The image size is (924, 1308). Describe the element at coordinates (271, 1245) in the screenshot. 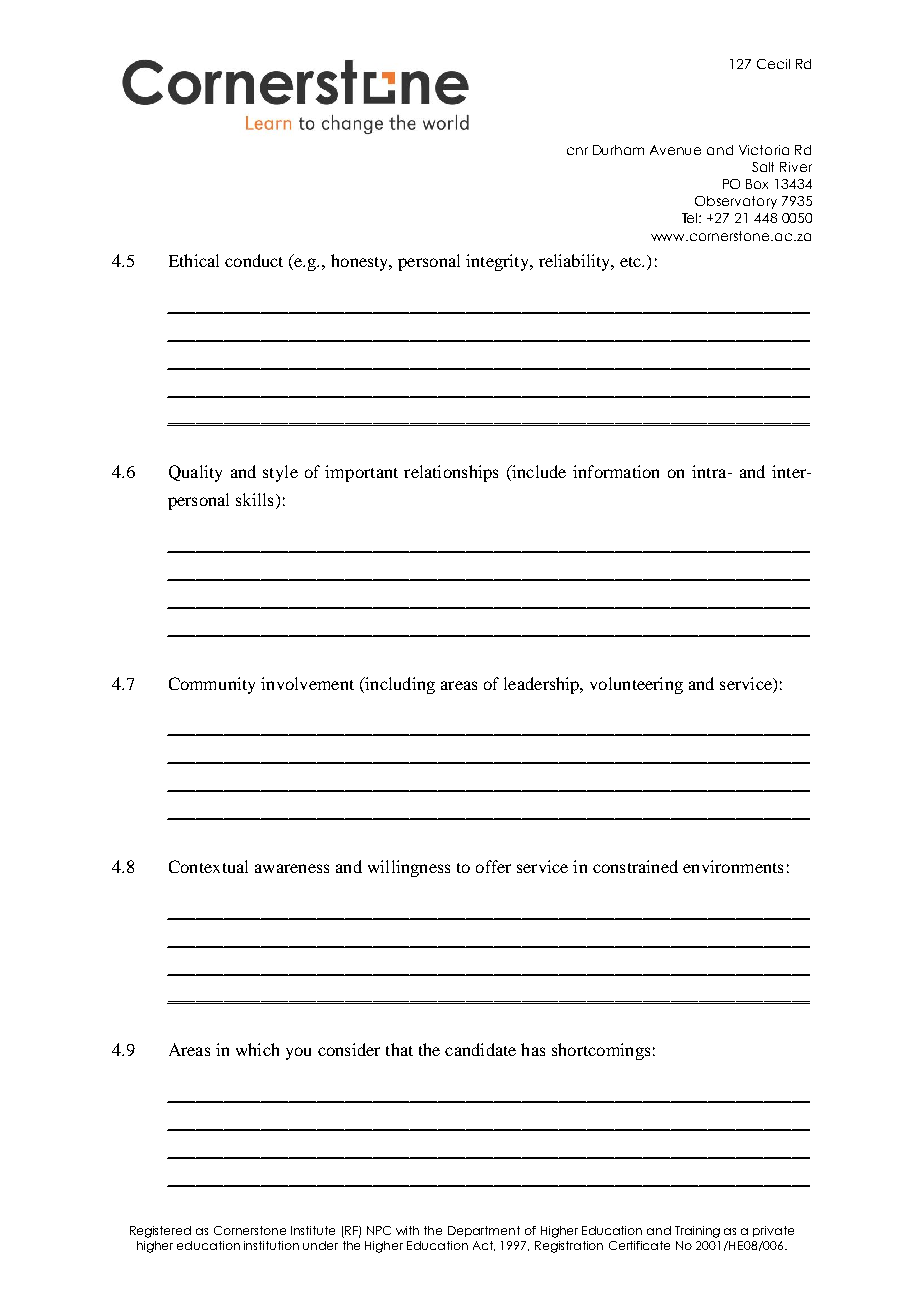

I see `institution` at that location.
